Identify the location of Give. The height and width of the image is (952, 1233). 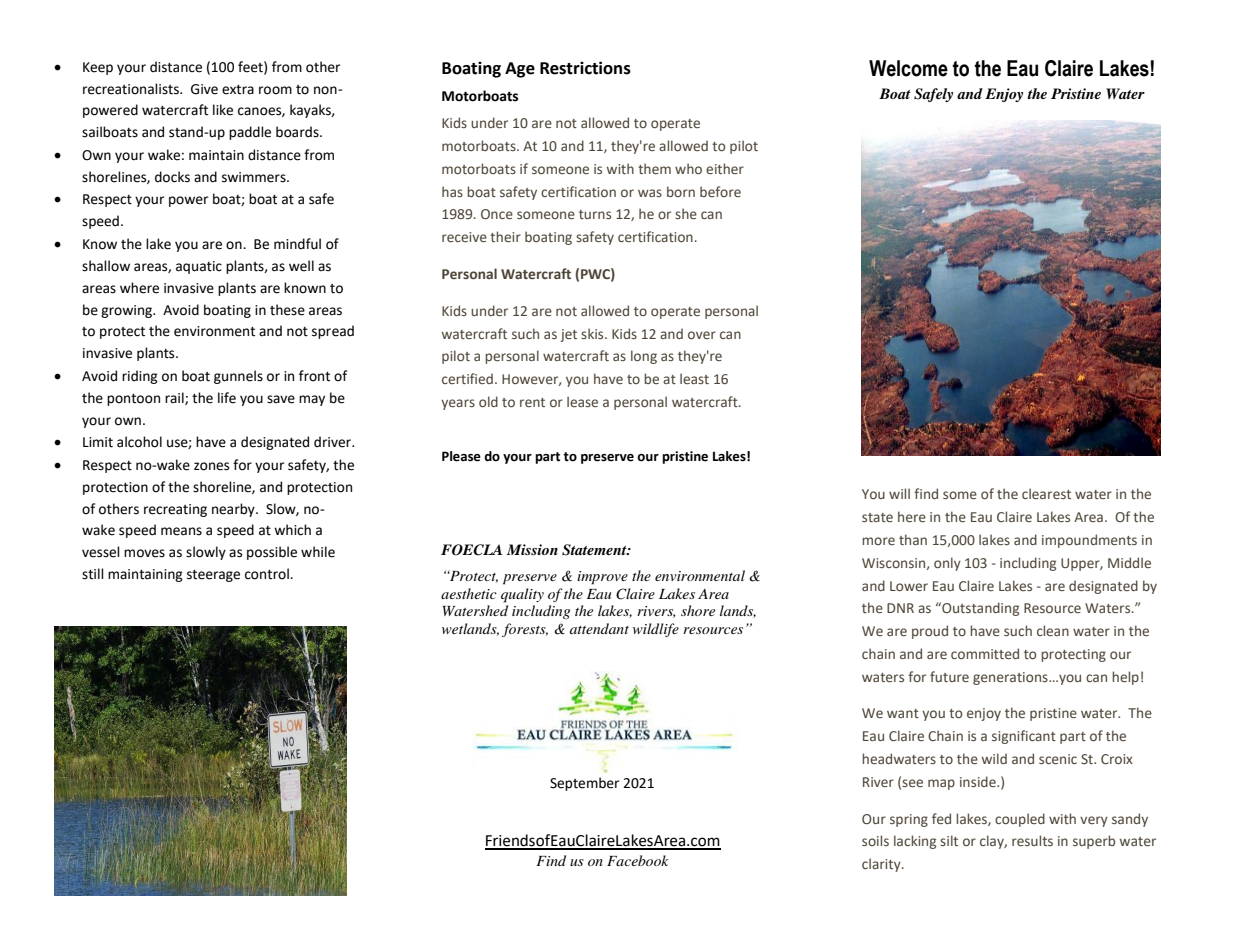
(204, 89).
